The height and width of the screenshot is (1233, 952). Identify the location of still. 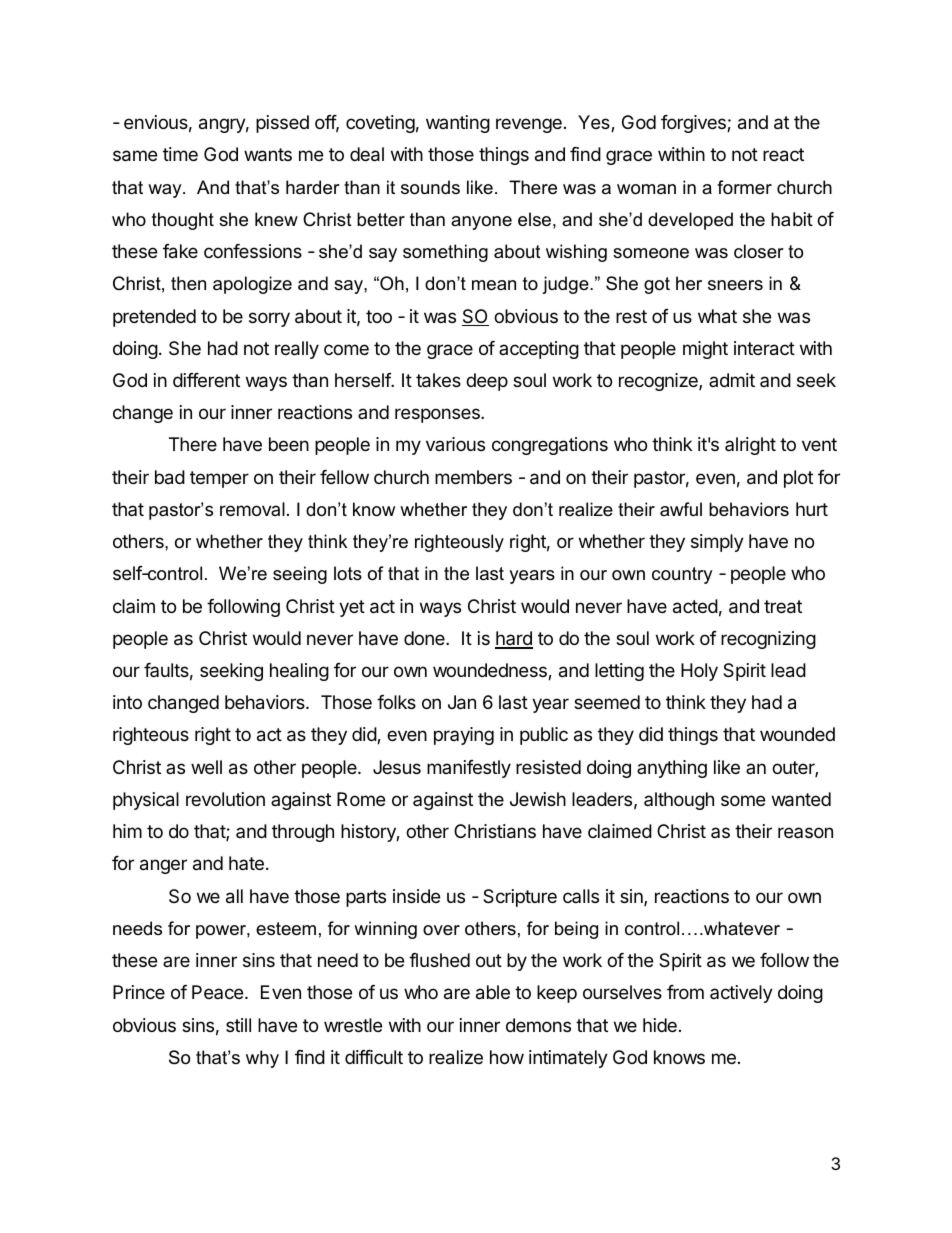
(238, 1025).
